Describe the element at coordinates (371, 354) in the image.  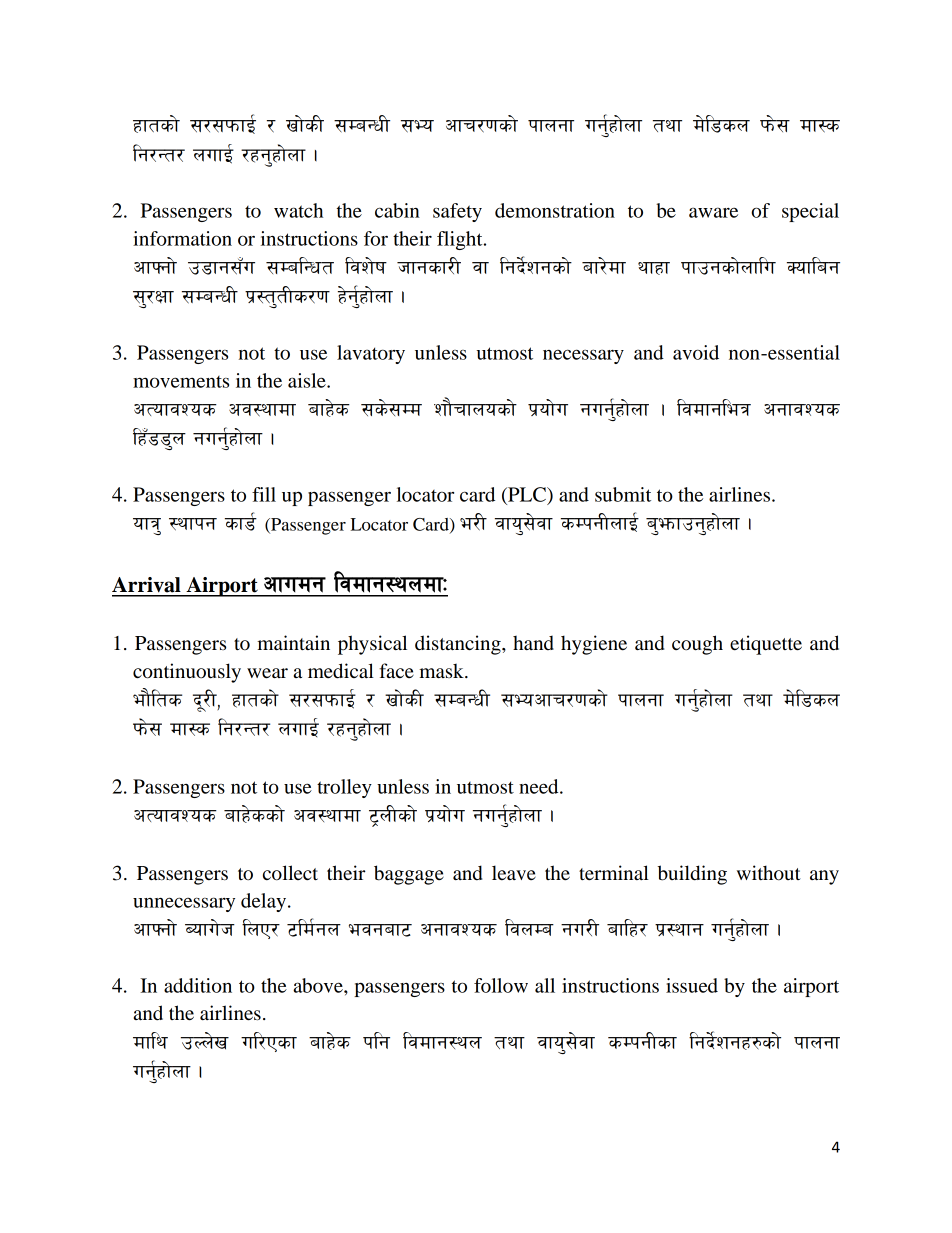
I see `lavatory` at that location.
